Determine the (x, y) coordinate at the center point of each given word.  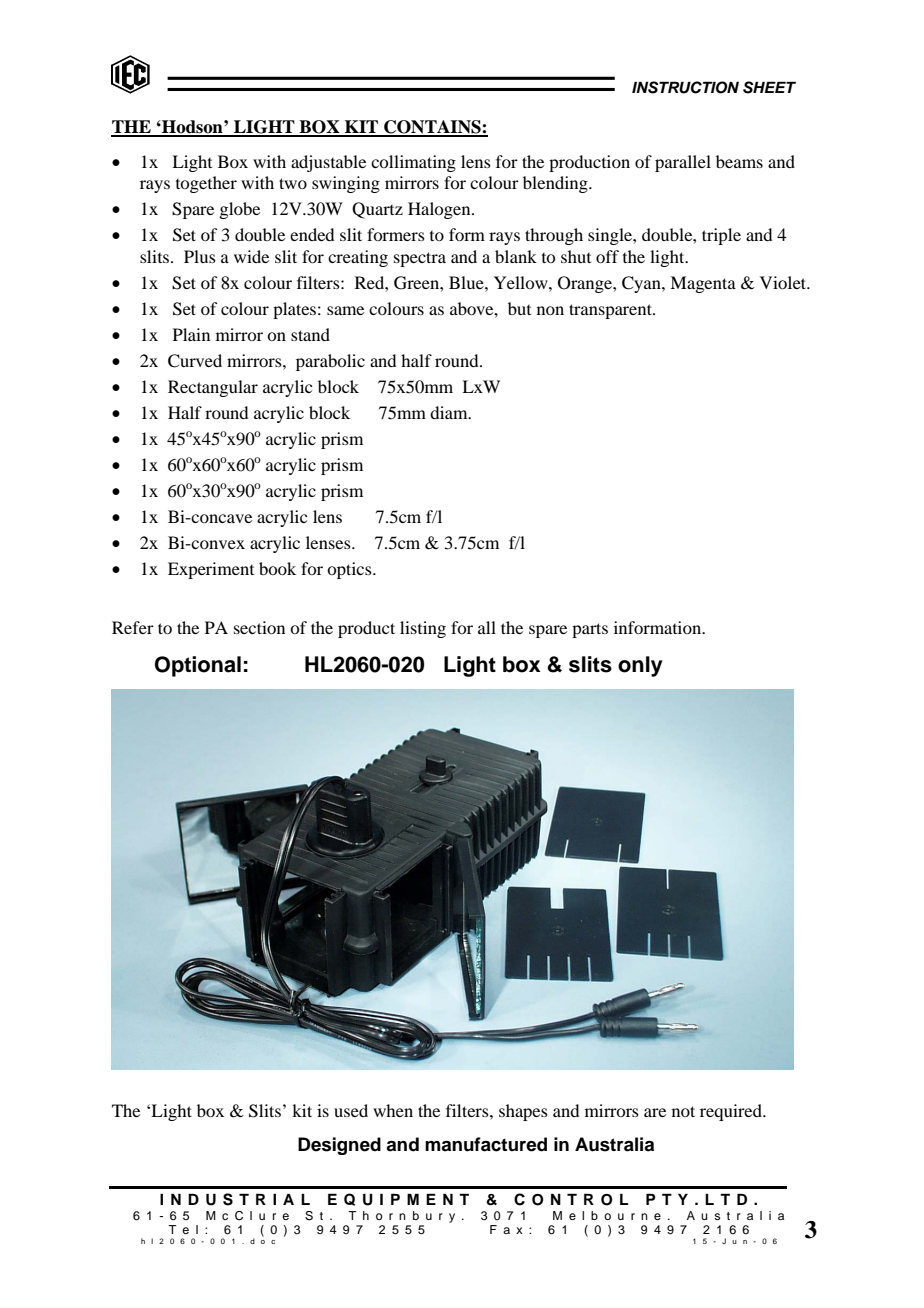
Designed (339, 1146)
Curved (195, 361)
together (206, 184)
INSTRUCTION (685, 87)
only (640, 666)
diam (450, 412)
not (683, 1111)
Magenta (703, 284)
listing (423, 629)
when (393, 1110)
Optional (198, 666)
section (259, 627)
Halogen (440, 210)
